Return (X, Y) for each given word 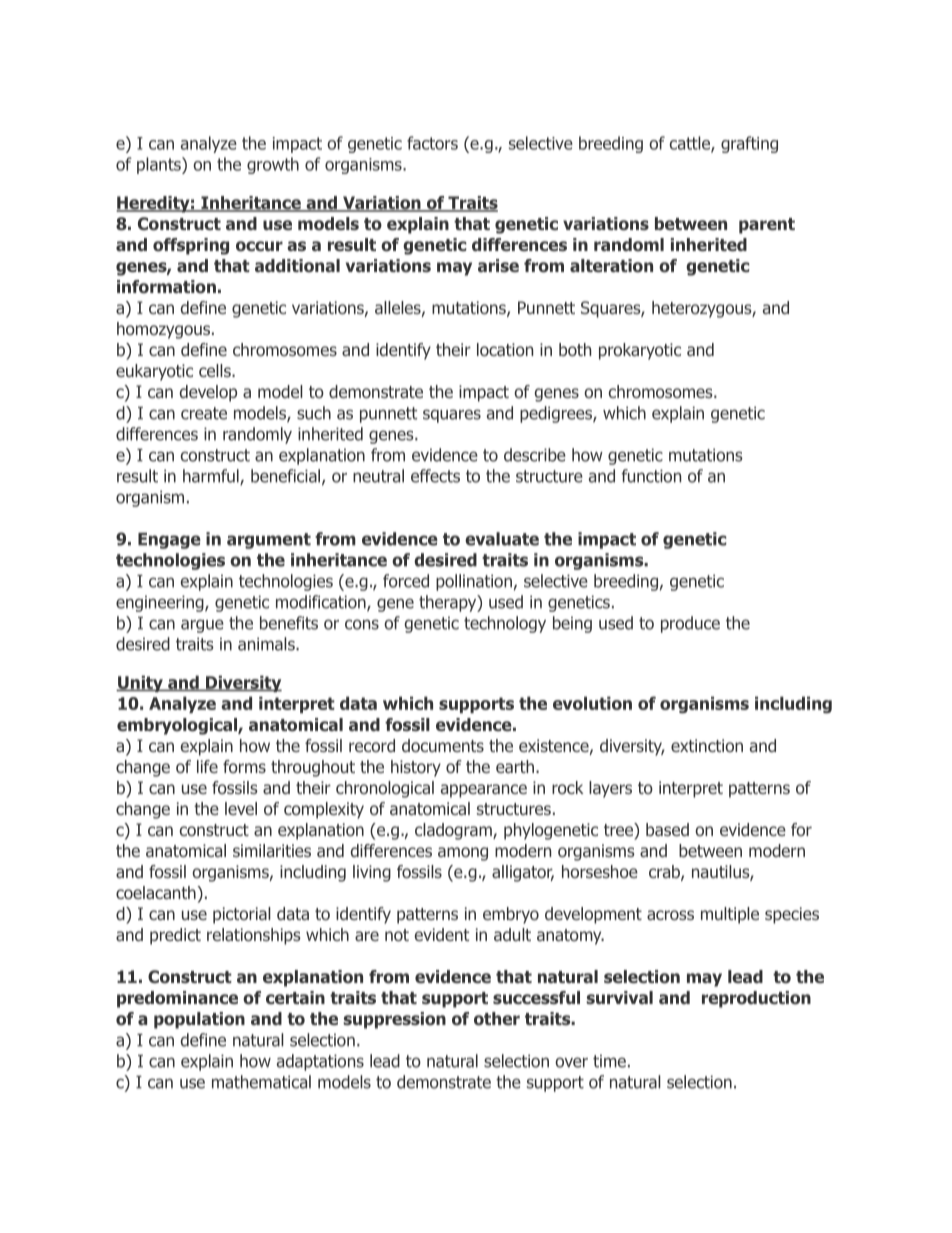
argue (202, 626)
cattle (691, 144)
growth (273, 165)
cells (216, 370)
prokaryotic (640, 351)
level (241, 808)
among (463, 854)
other (497, 1019)
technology (505, 624)
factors (432, 143)
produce (690, 624)
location (505, 350)
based (667, 830)
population (199, 1020)
